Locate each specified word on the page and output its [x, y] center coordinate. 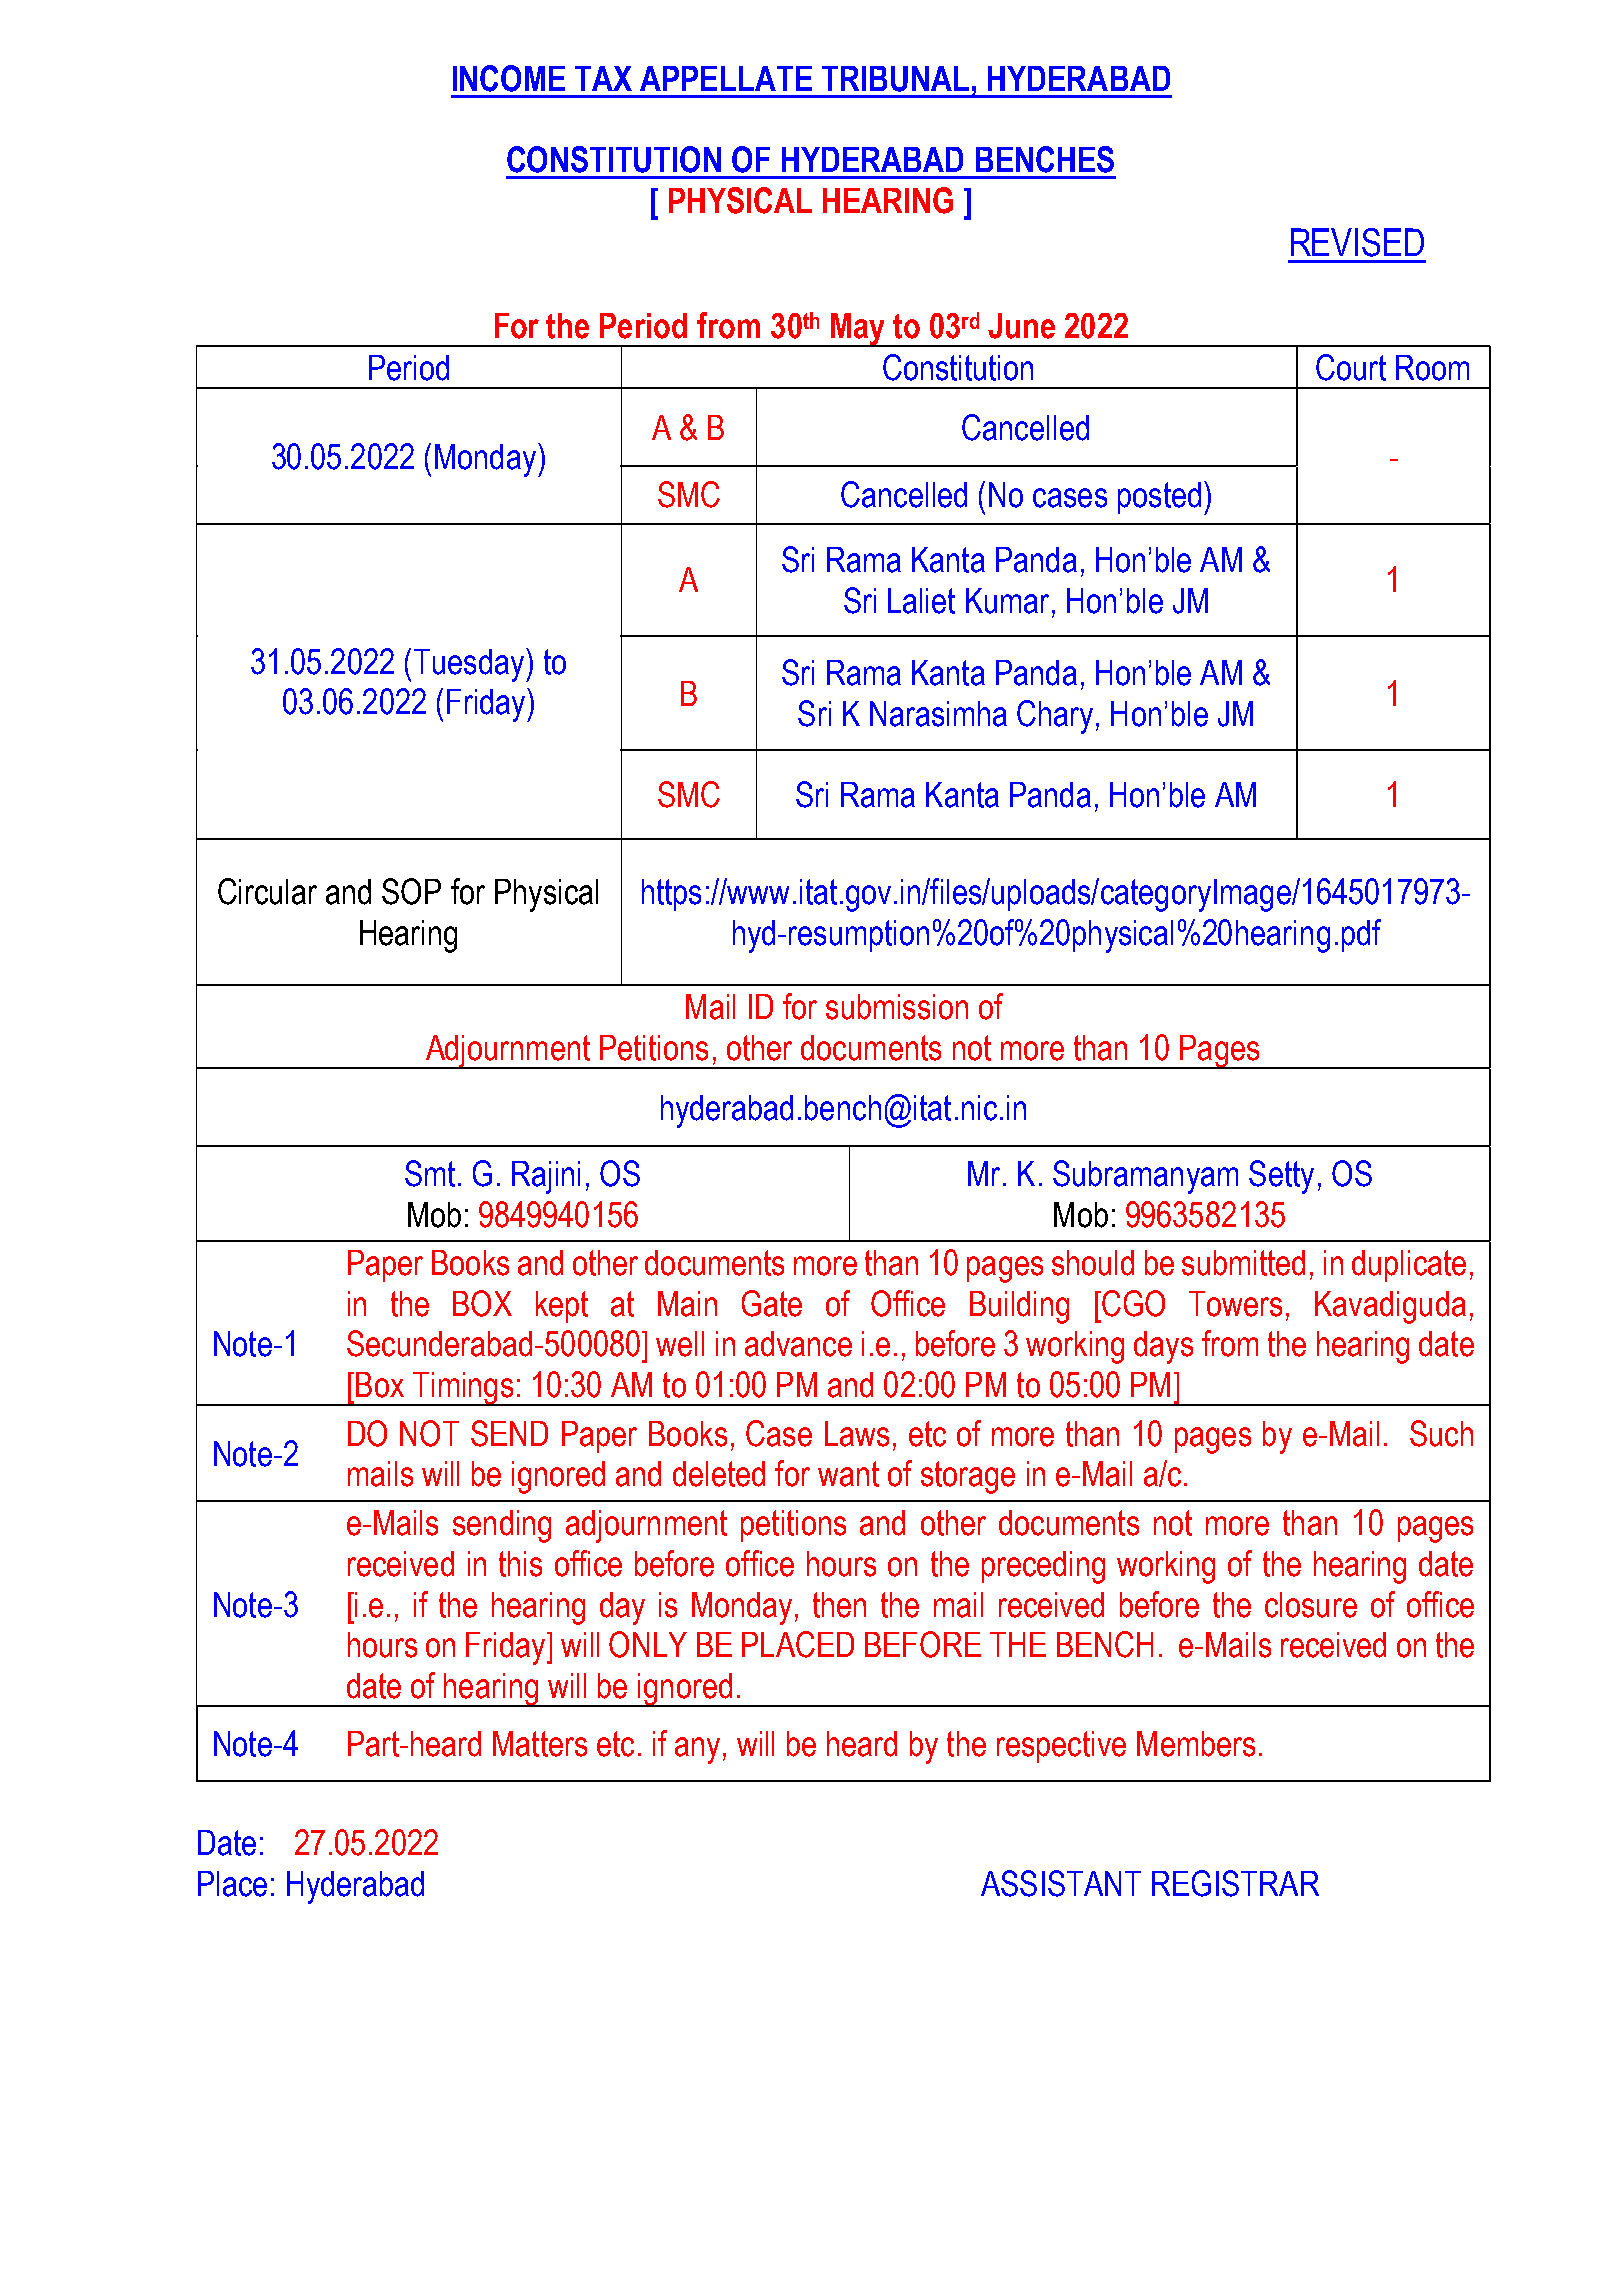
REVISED [1357, 242]
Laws [857, 1434]
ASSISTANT [1061, 1883]
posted [1159, 498]
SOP [411, 891]
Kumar [1007, 601]
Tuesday [470, 665]
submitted [1243, 1263]
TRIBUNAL [895, 79]
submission [897, 1007]
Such [1441, 1433]
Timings [463, 1389]
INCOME [509, 78]
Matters [540, 1744]
